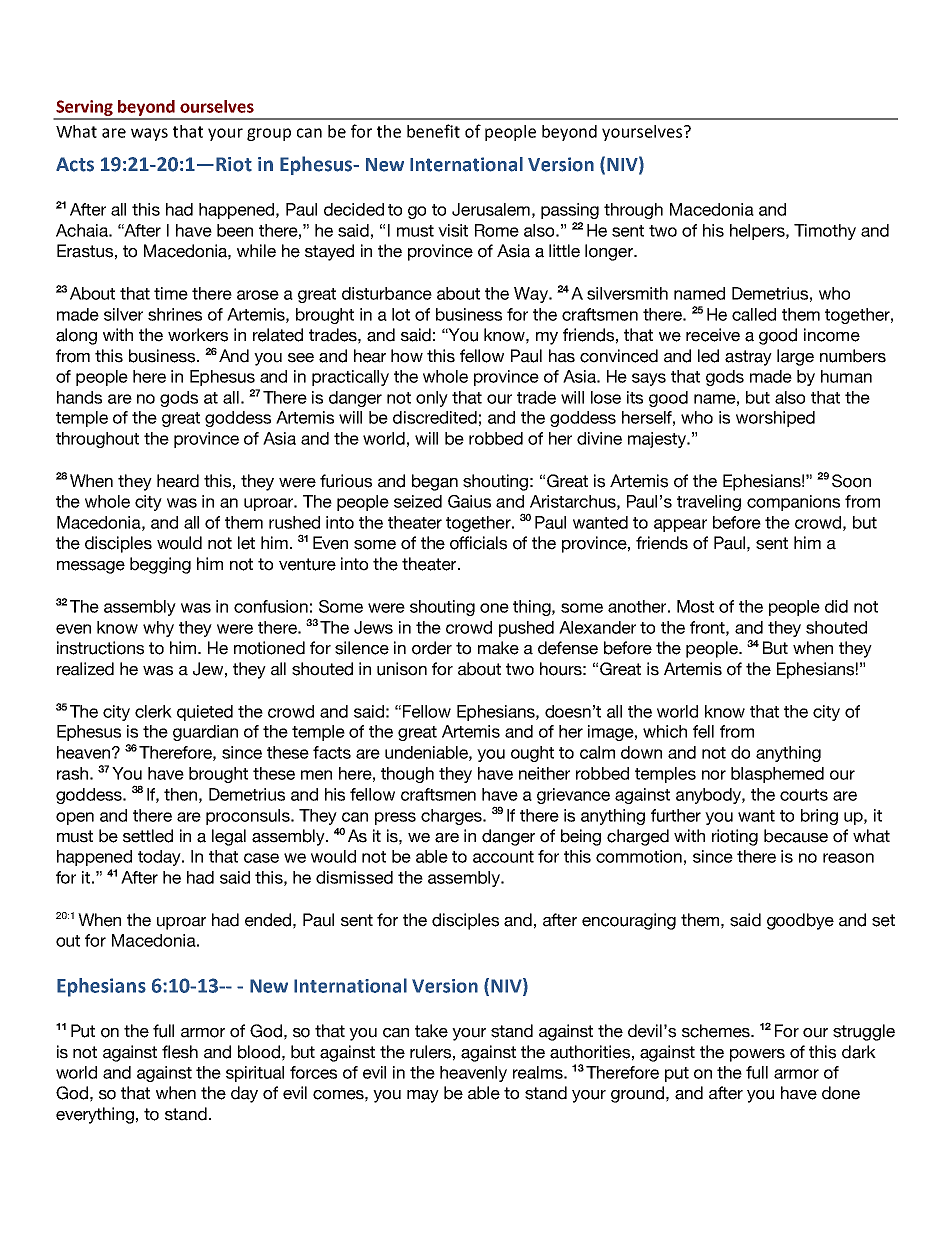  I want to click on powers, so click(757, 1055).
